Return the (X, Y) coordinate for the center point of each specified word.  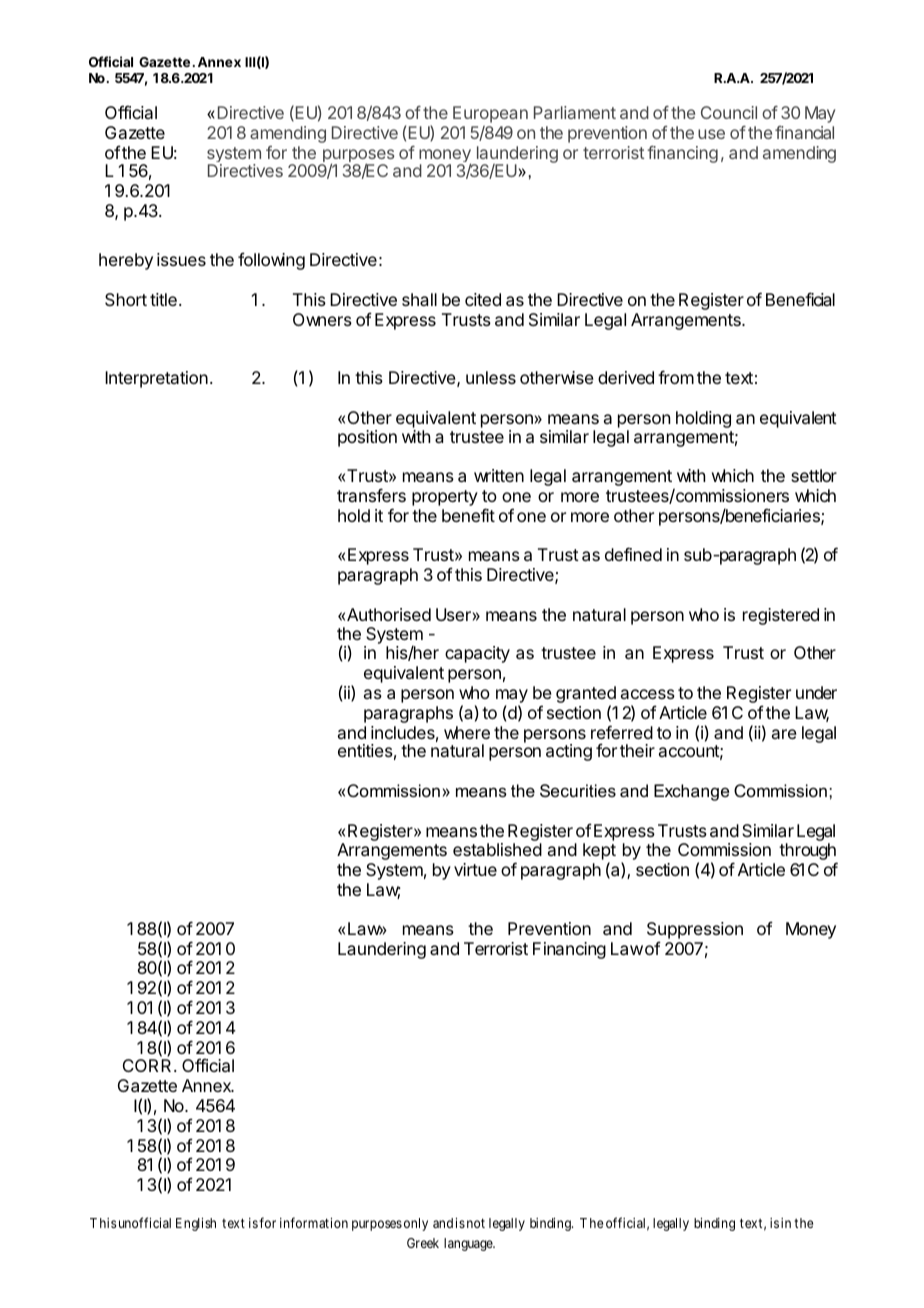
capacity (477, 654)
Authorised (389, 614)
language (469, 1244)
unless (491, 377)
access (648, 694)
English (196, 1224)
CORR (149, 1065)
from (676, 377)
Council (729, 112)
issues (181, 259)
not (476, 1223)
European (490, 114)
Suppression (695, 932)
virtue (475, 869)
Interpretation (156, 379)
